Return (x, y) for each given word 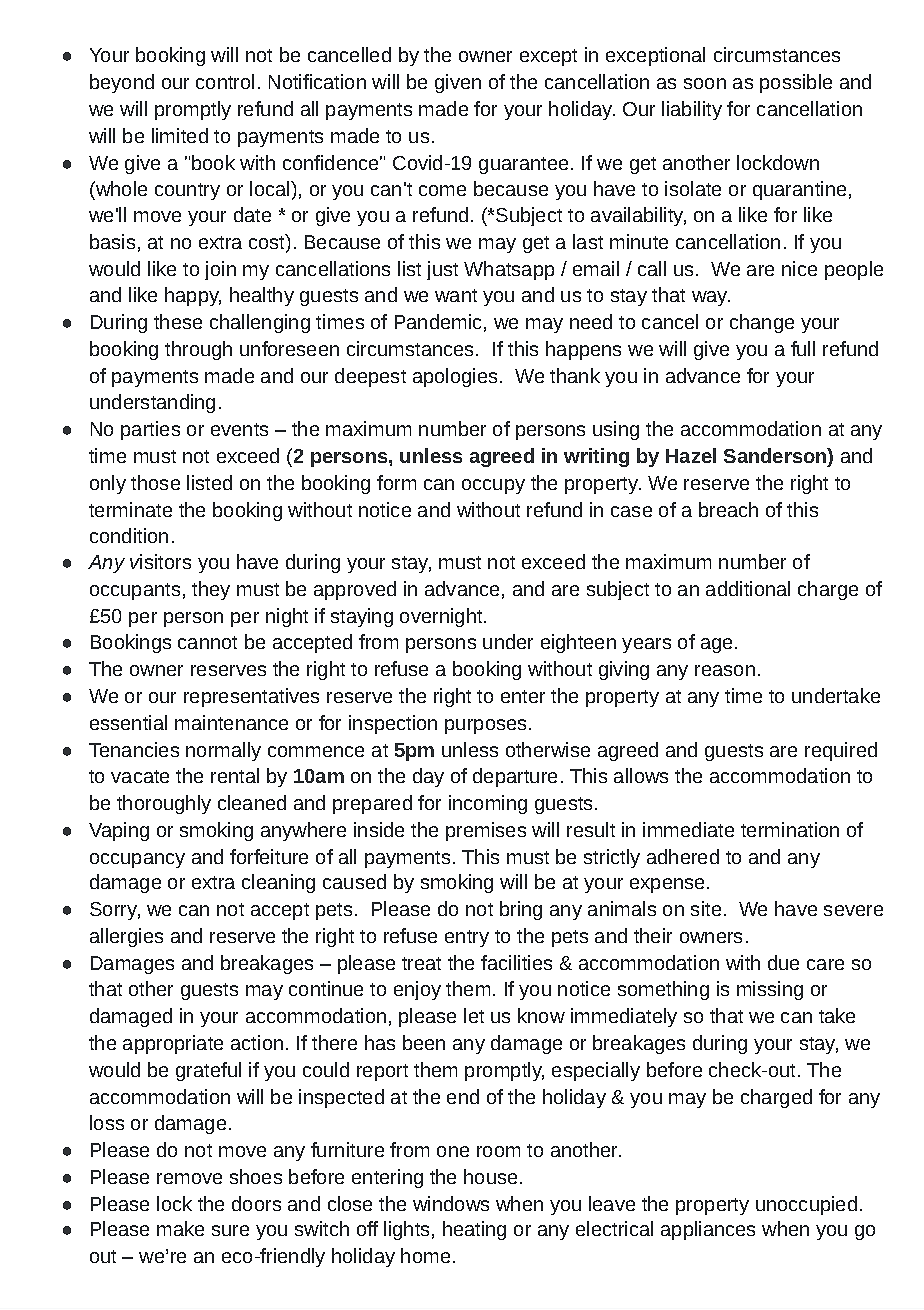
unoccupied (806, 1205)
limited (180, 135)
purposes (485, 726)
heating (474, 1230)
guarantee (523, 165)
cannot (207, 642)
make (180, 1228)
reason (725, 670)
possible (796, 83)
